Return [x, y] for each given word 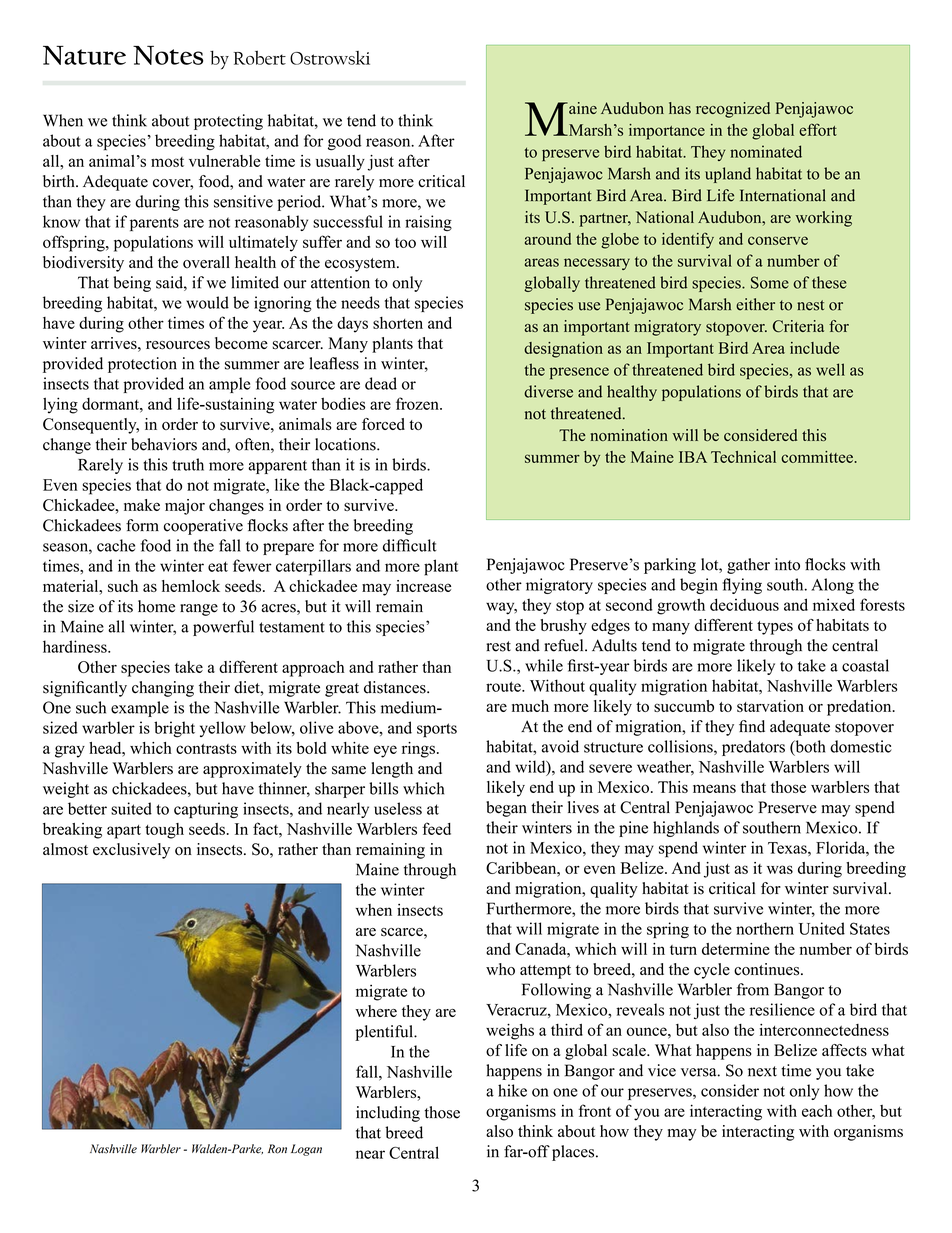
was [780, 869]
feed [436, 828]
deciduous [744, 604]
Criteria [798, 326]
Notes [168, 55]
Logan [306, 1150]
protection [142, 365]
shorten [398, 323]
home [156, 606]
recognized [733, 110]
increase [423, 586]
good [344, 142]
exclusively [131, 851]
